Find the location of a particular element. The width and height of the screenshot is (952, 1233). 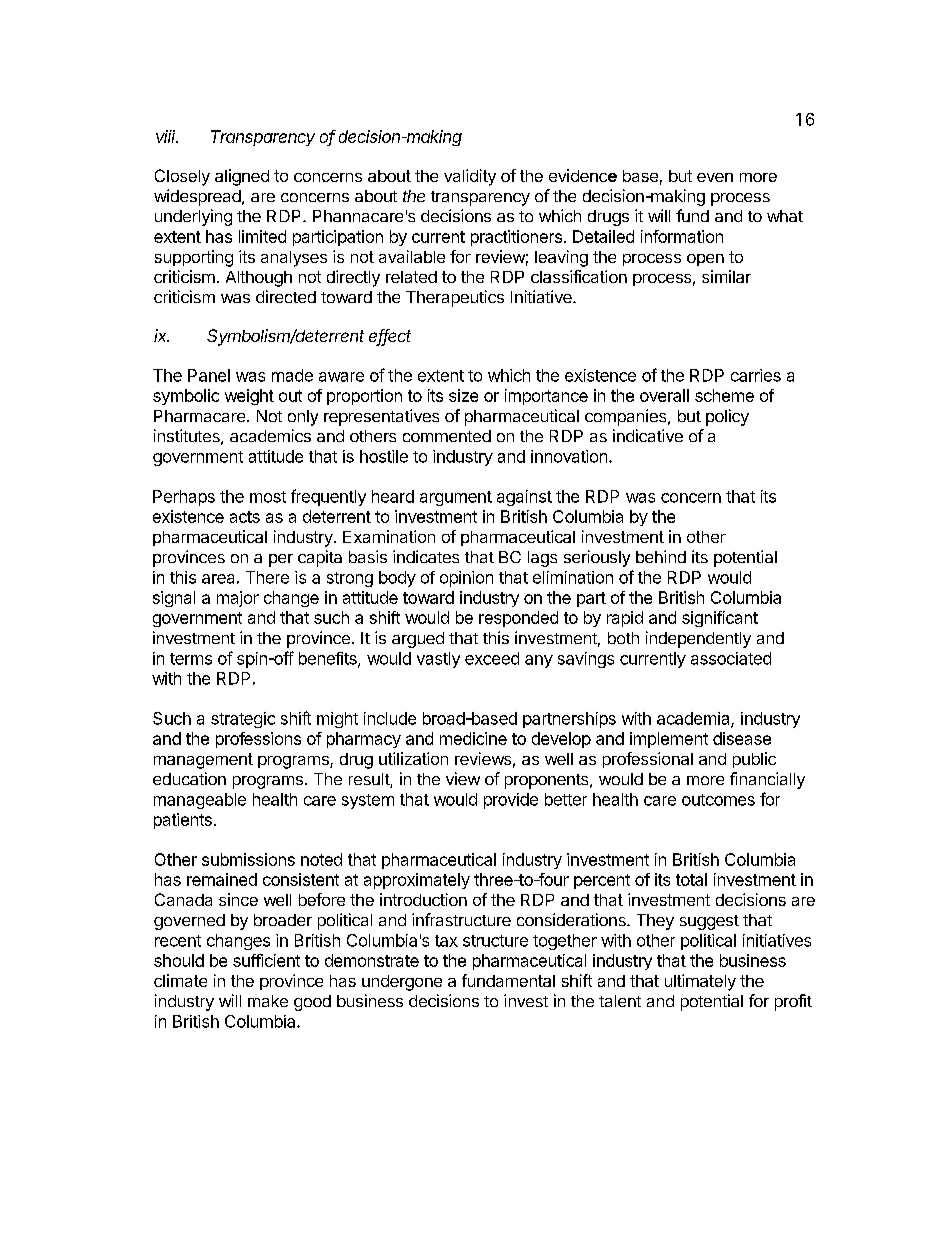

academia is located at coordinates (694, 719).
